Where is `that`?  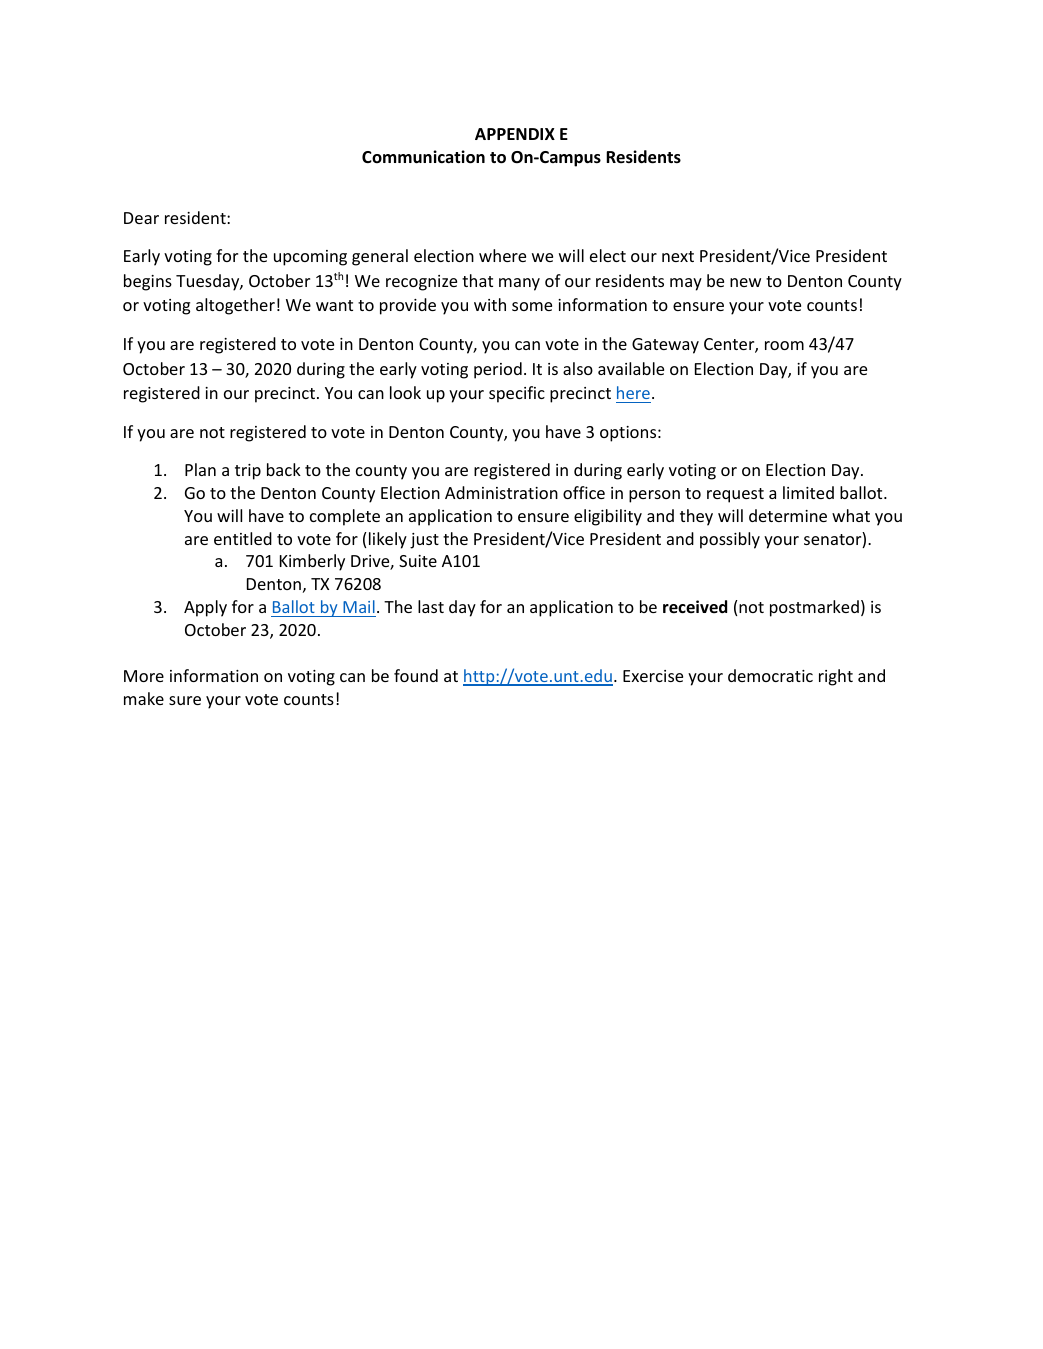
that is located at coordinates (477, 280).
